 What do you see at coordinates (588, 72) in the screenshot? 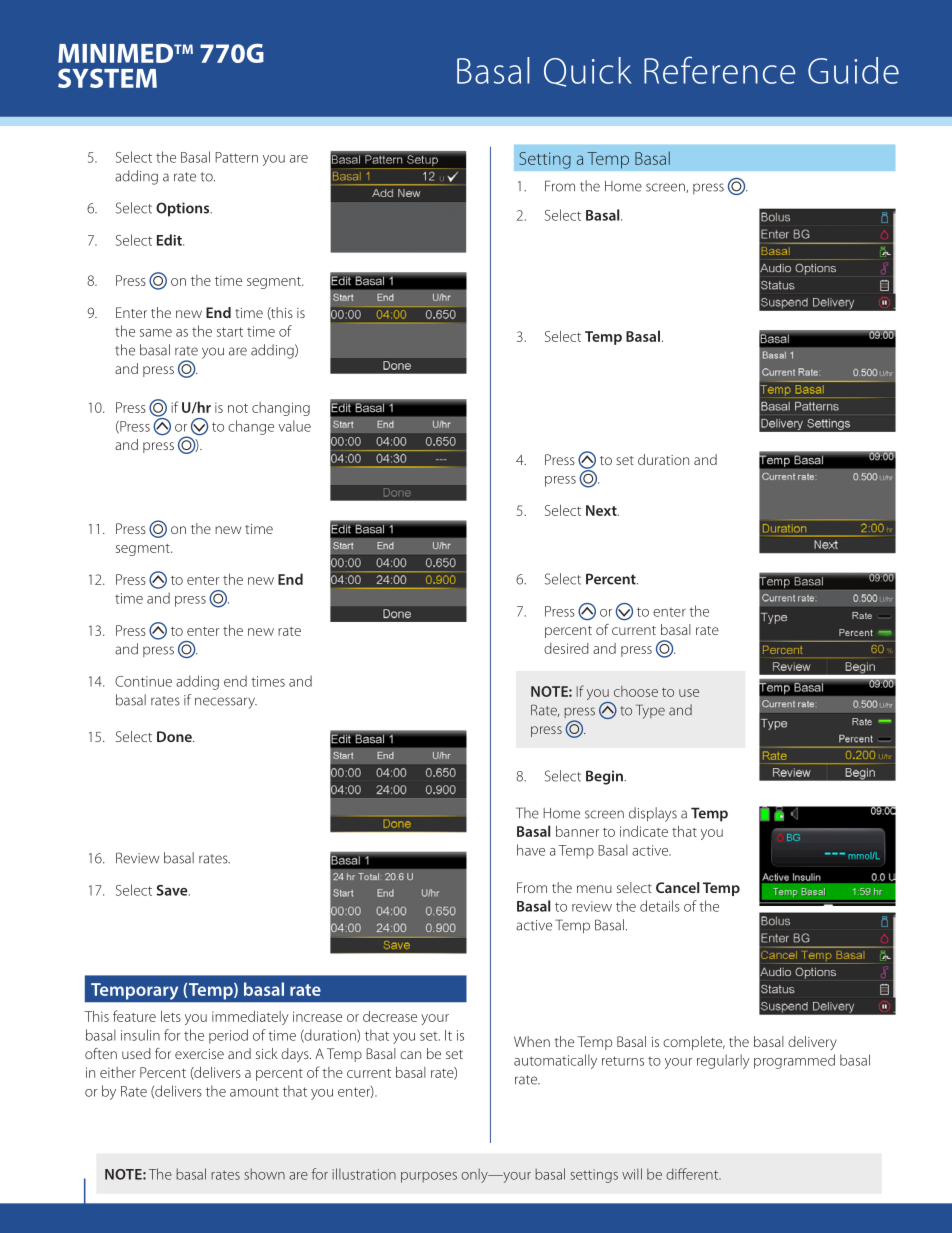
I see `Quick` at bounding box center [588, 72].
